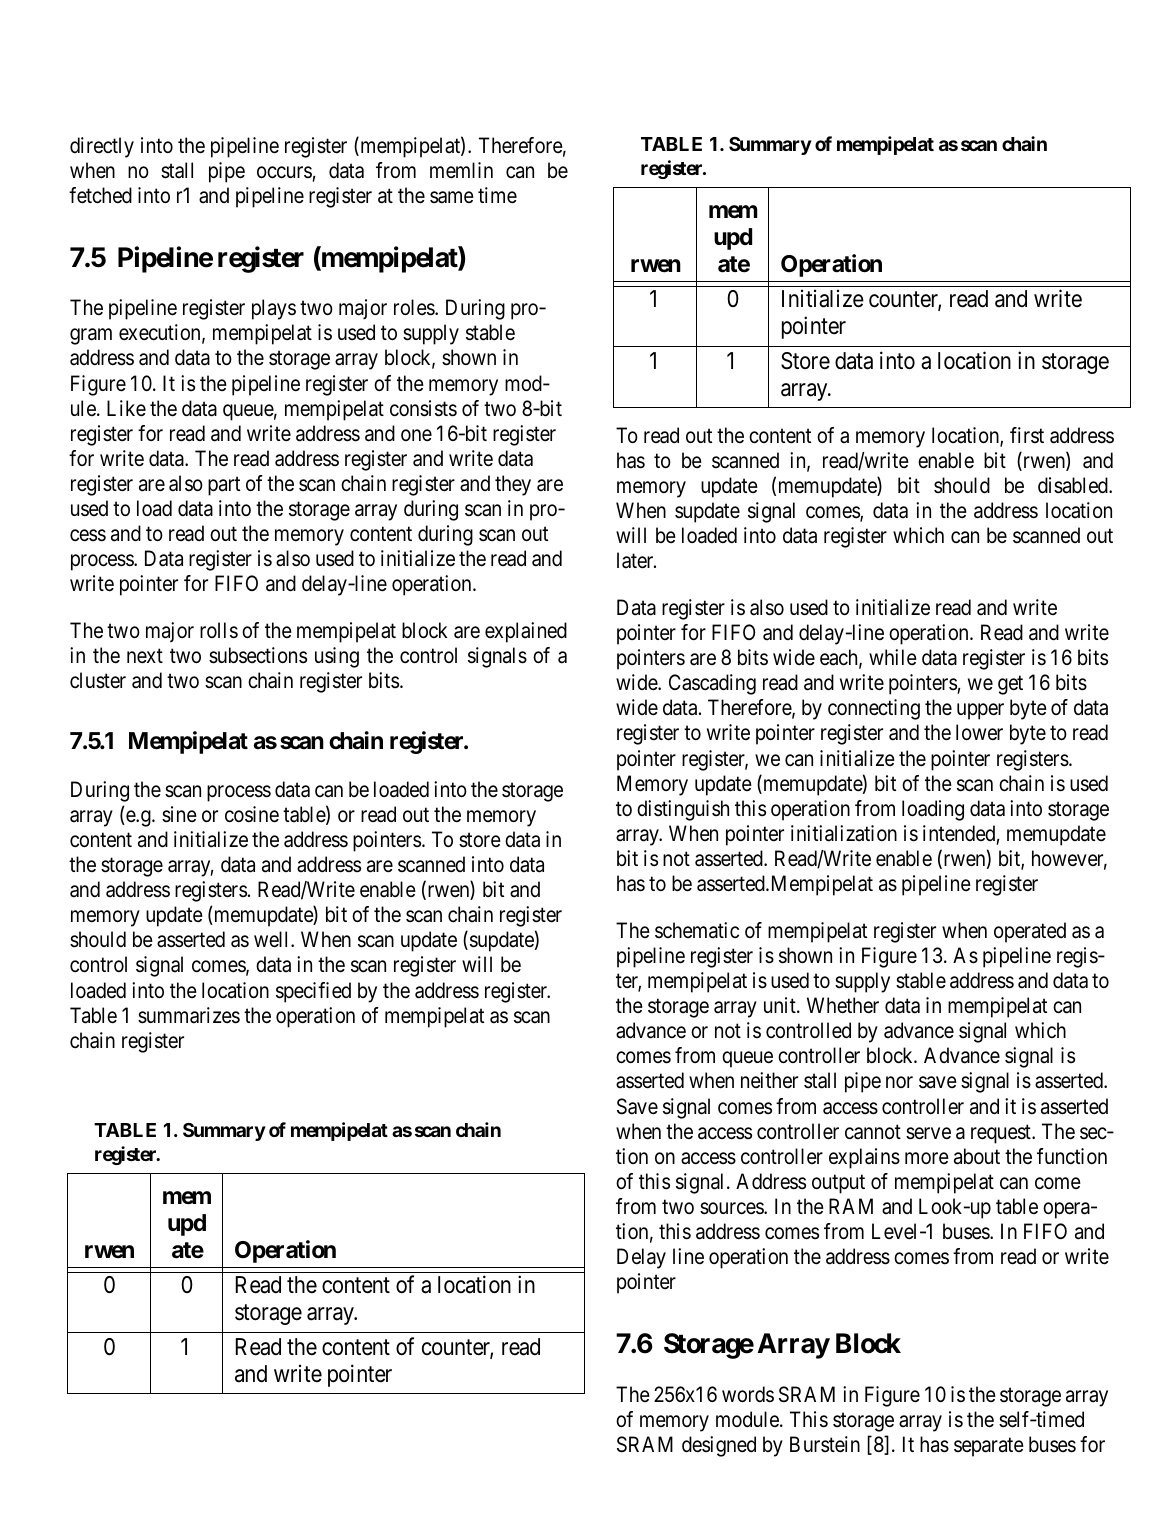  Describe the element at coordinates (748, 1419) in the document. I see `module` at that location.
